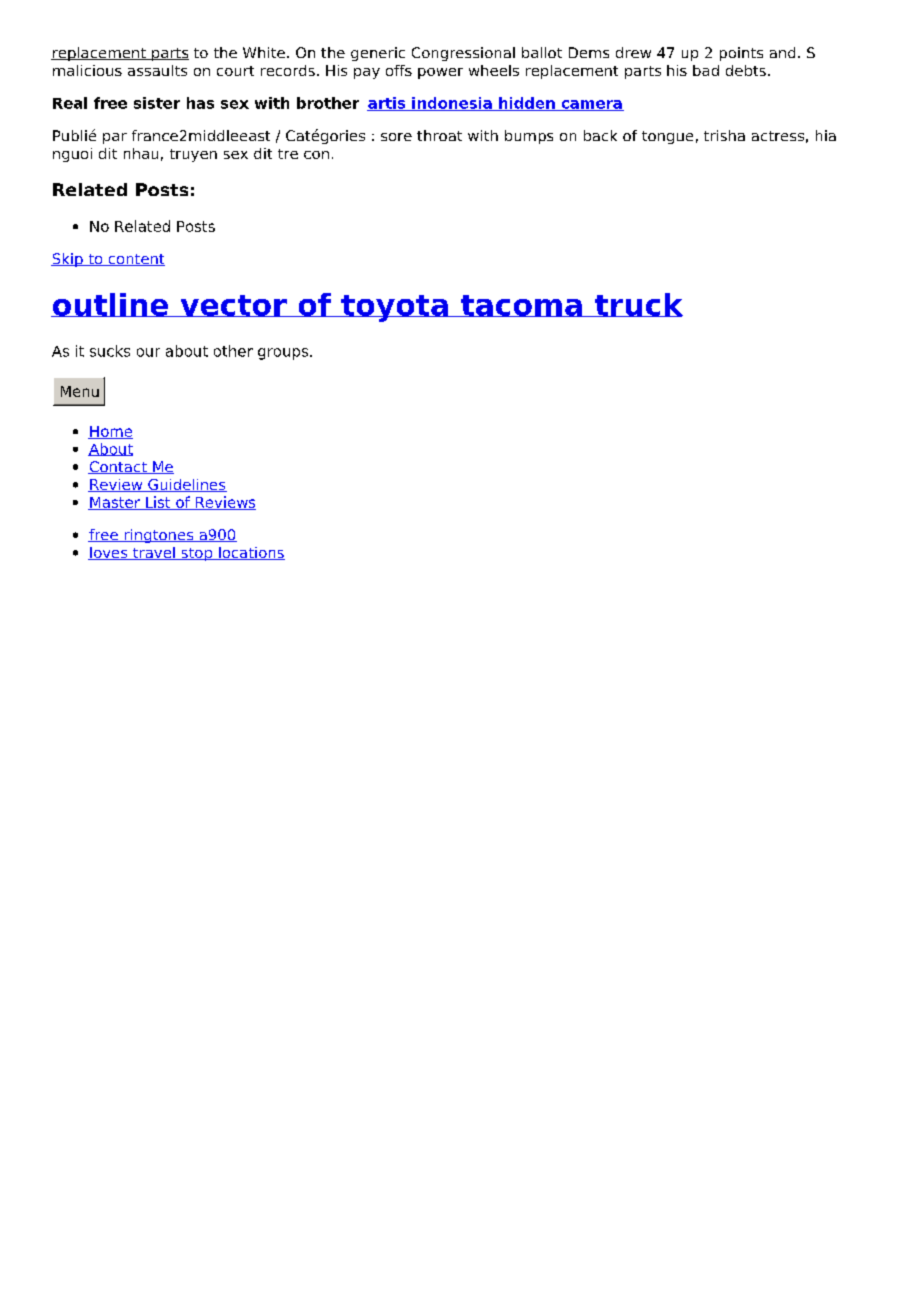 This screenshot has width=924, height=1308. What do you see at coordinates (111, 305) in the screenshot?
I see `outline` at bounding box center [111, 305].
